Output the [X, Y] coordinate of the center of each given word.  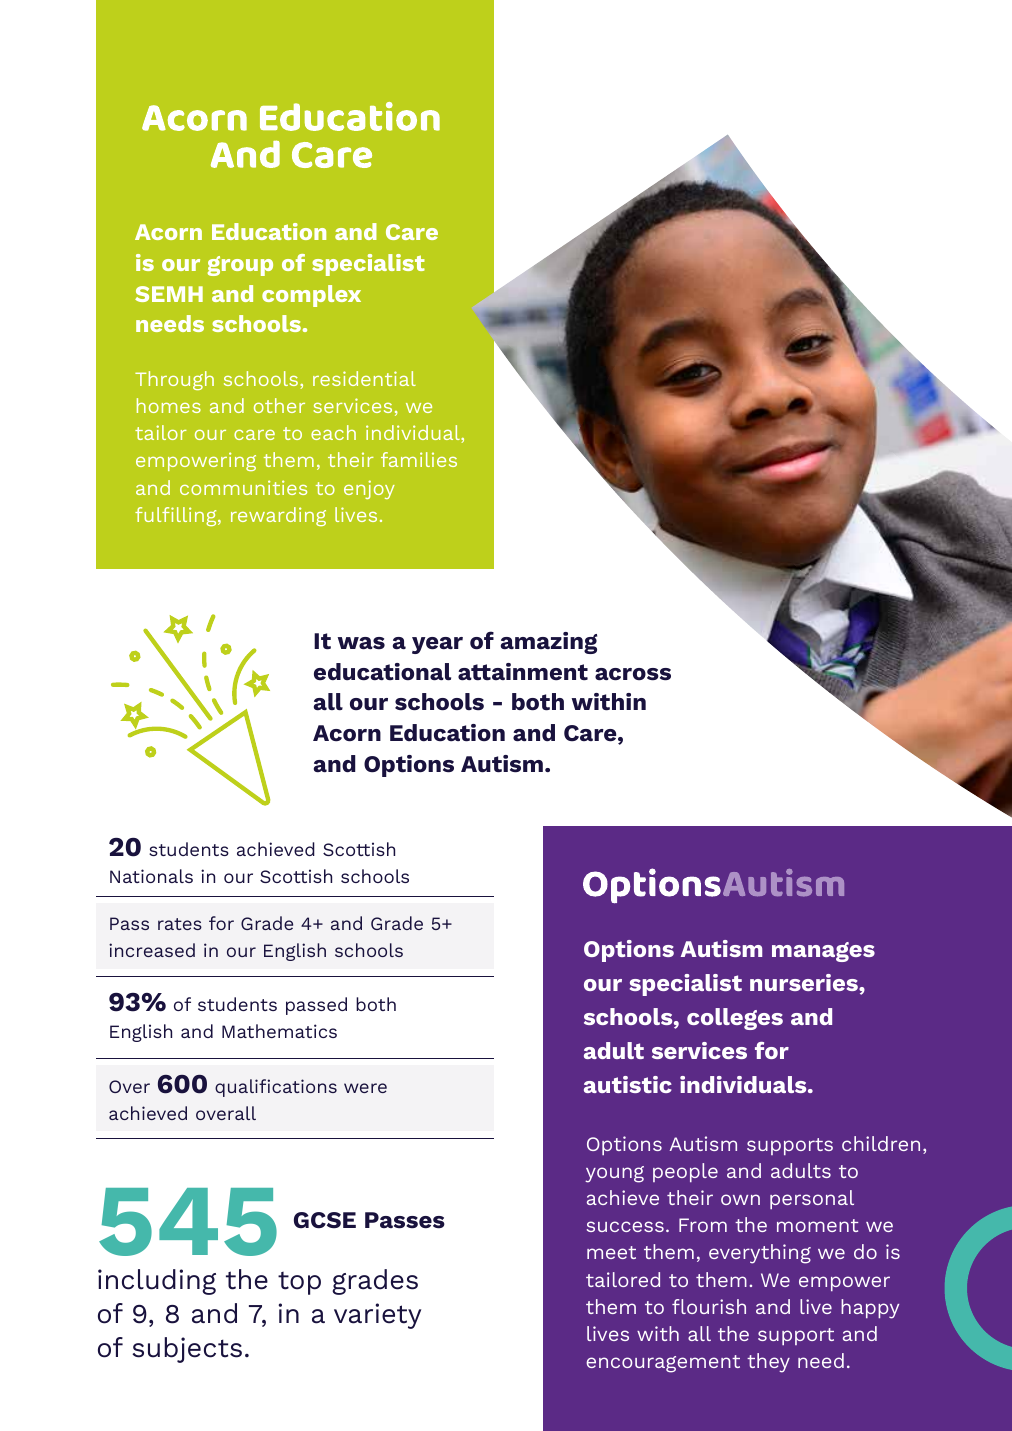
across [633, 674]
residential [364, 378]
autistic [628, 1084]
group [240, 266]
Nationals [151, 876]
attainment [523, 672]
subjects [187, 1350]
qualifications [276, 1088]
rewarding [278, 516]
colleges [735, 1019]
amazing [549, 643]
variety [377, 1316]
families [419, 459]
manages [823, 952]
